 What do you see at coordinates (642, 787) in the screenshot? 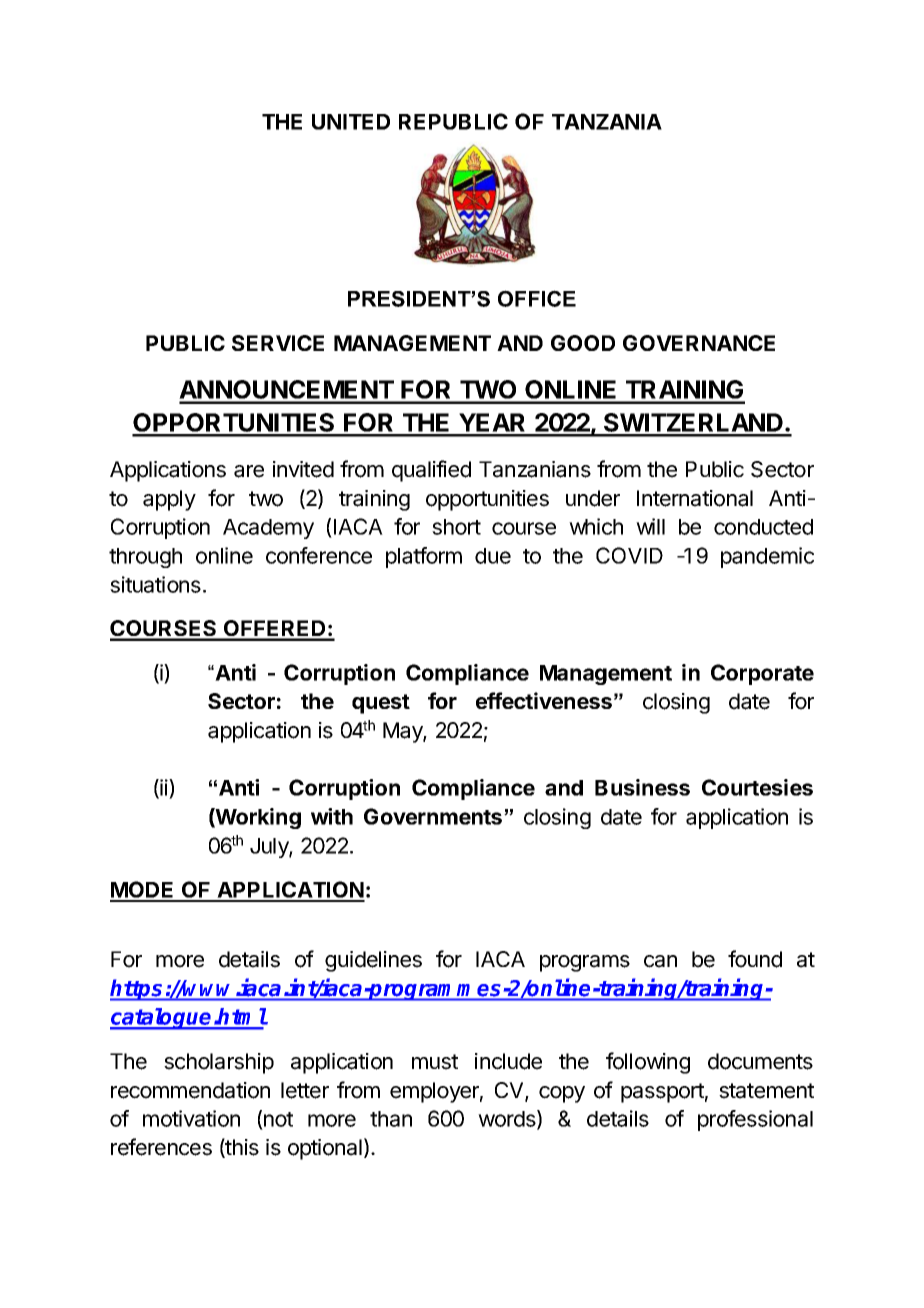
I see `Business` at bounding box center [642, 787].
